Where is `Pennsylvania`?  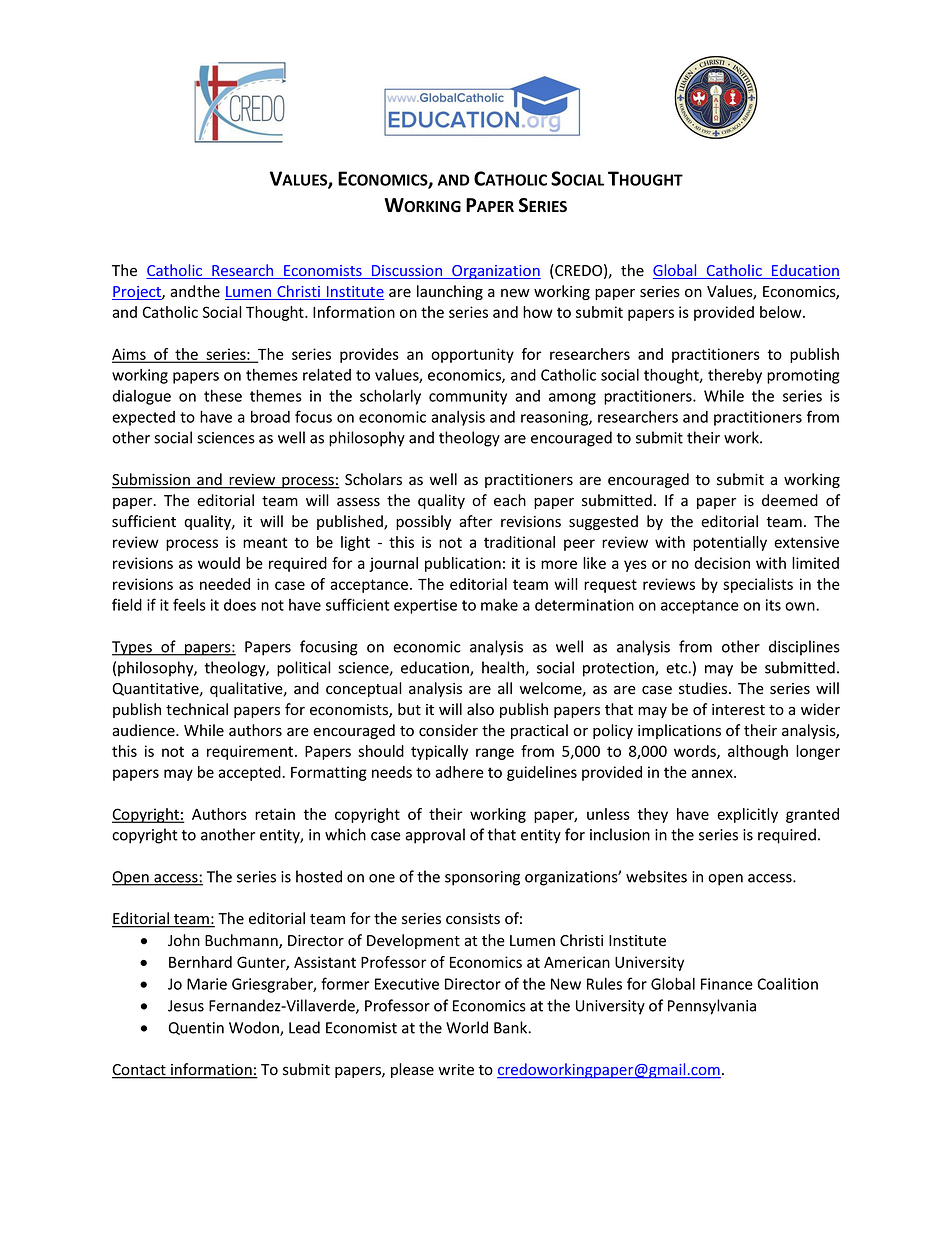
Pennsylvania is located at coordinates (712, 1007).
